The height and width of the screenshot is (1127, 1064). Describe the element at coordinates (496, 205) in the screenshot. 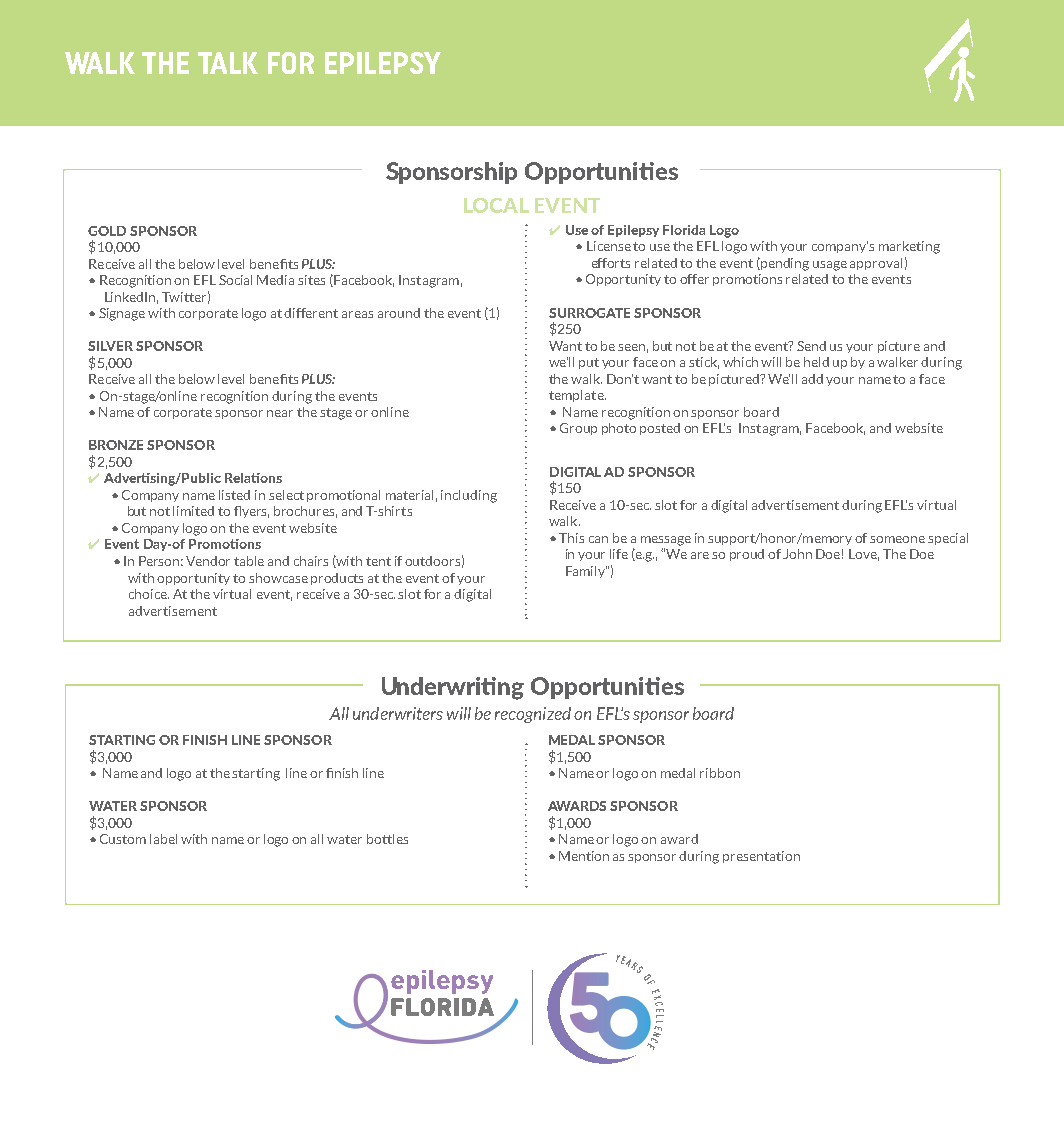

I see `LOCAL` at that location.
